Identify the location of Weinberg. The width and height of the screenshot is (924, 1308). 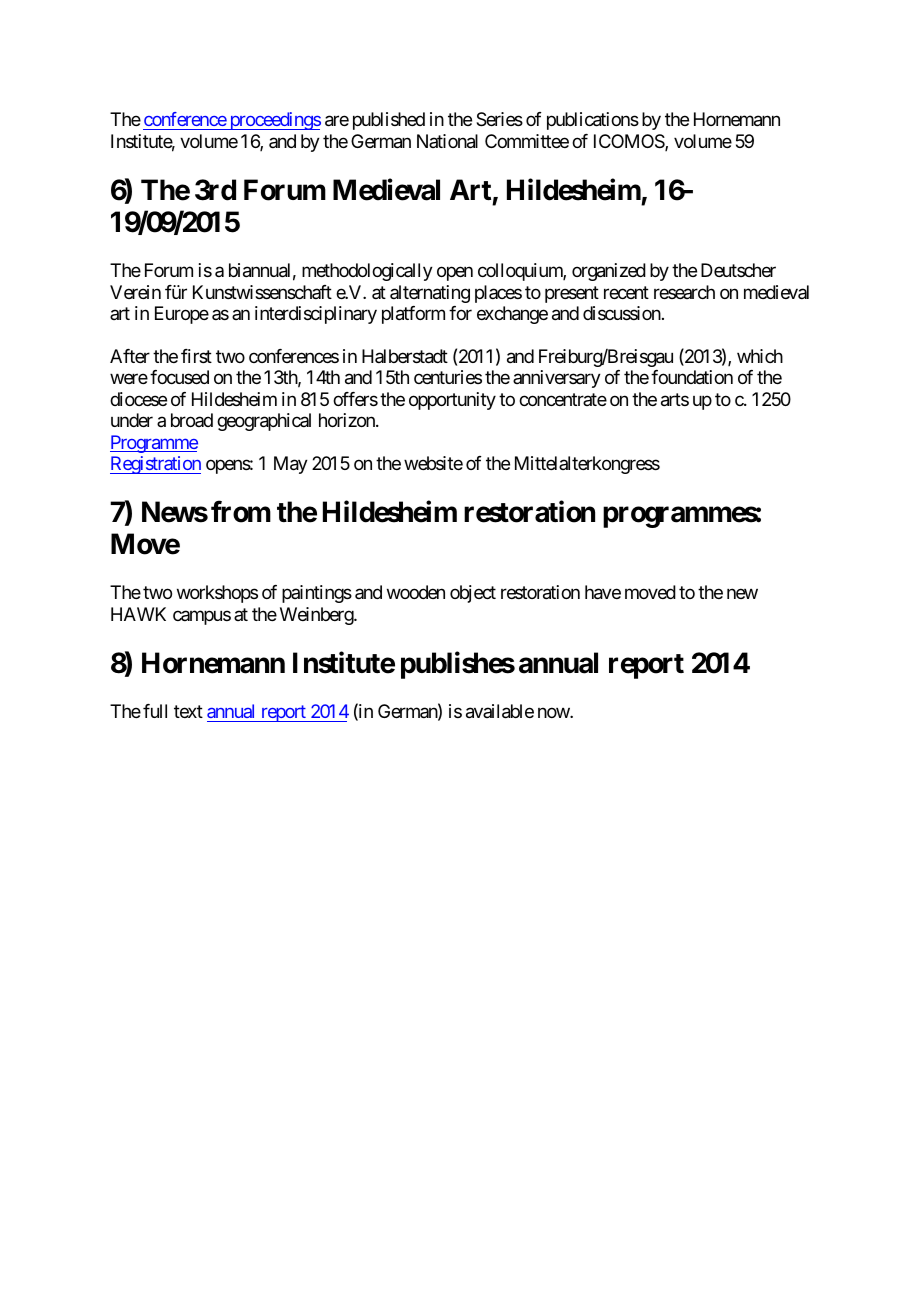
(317, 616).
